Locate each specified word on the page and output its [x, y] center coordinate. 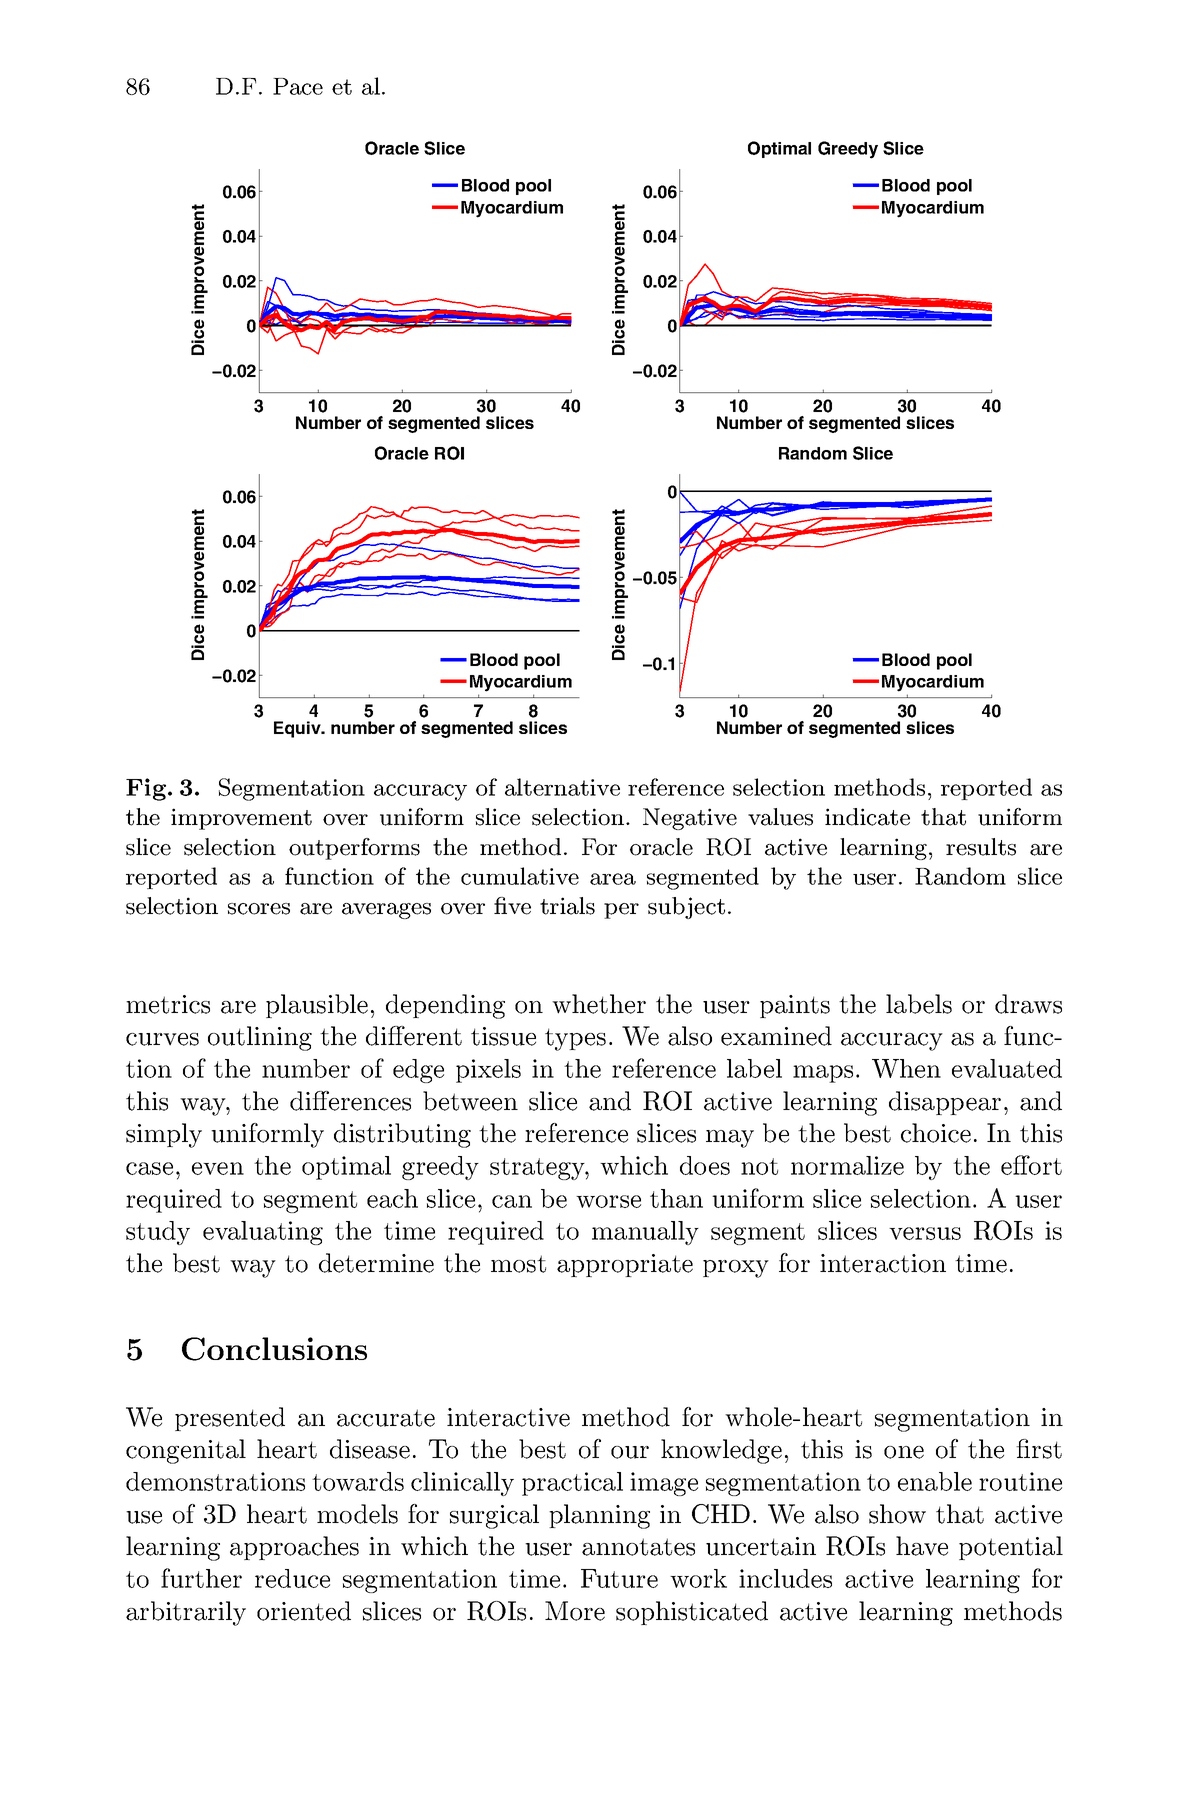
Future [619, 1578]
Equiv [298, 729]
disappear [945, 1103]
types [575, 1039]
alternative [562, 787]
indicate [867, 817]
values [780, 817]
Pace [298, 86]
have [922, 1546]
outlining [260, 1038]
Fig [147, 789]
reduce [292, 1578]
